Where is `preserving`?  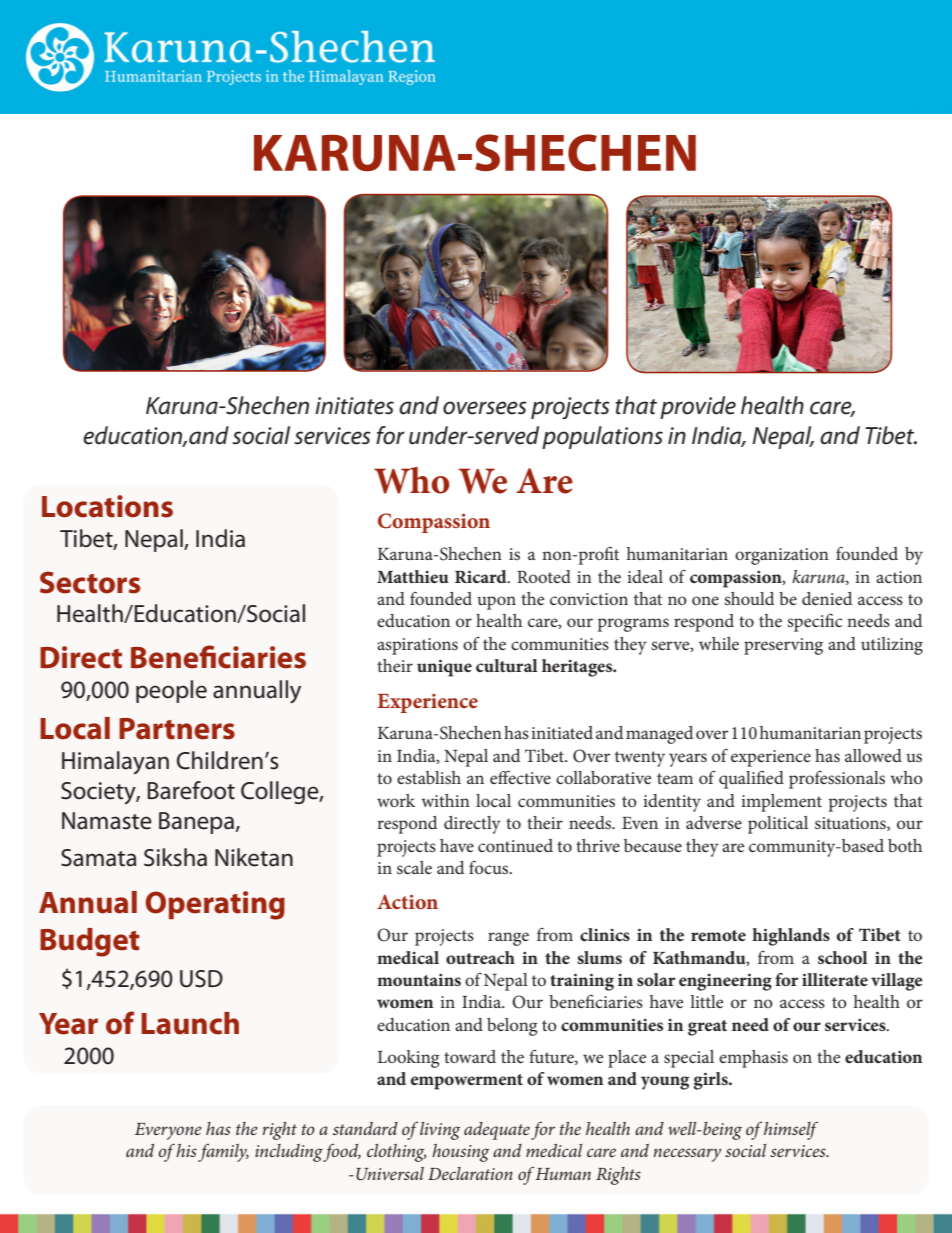
preserving is located at coordinates (783, 646).
